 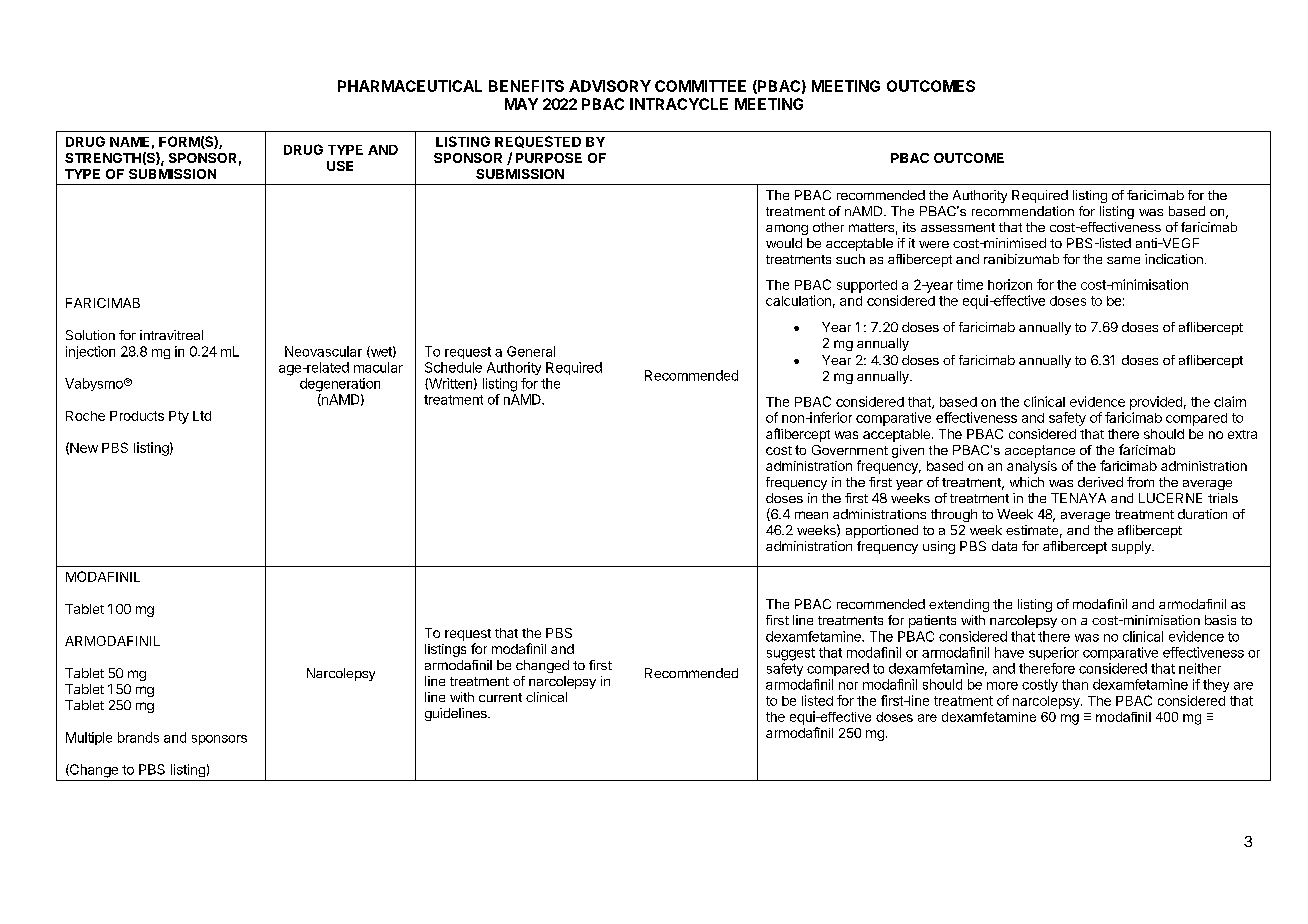 I want to click on brands, so click(x=138, y=737).
